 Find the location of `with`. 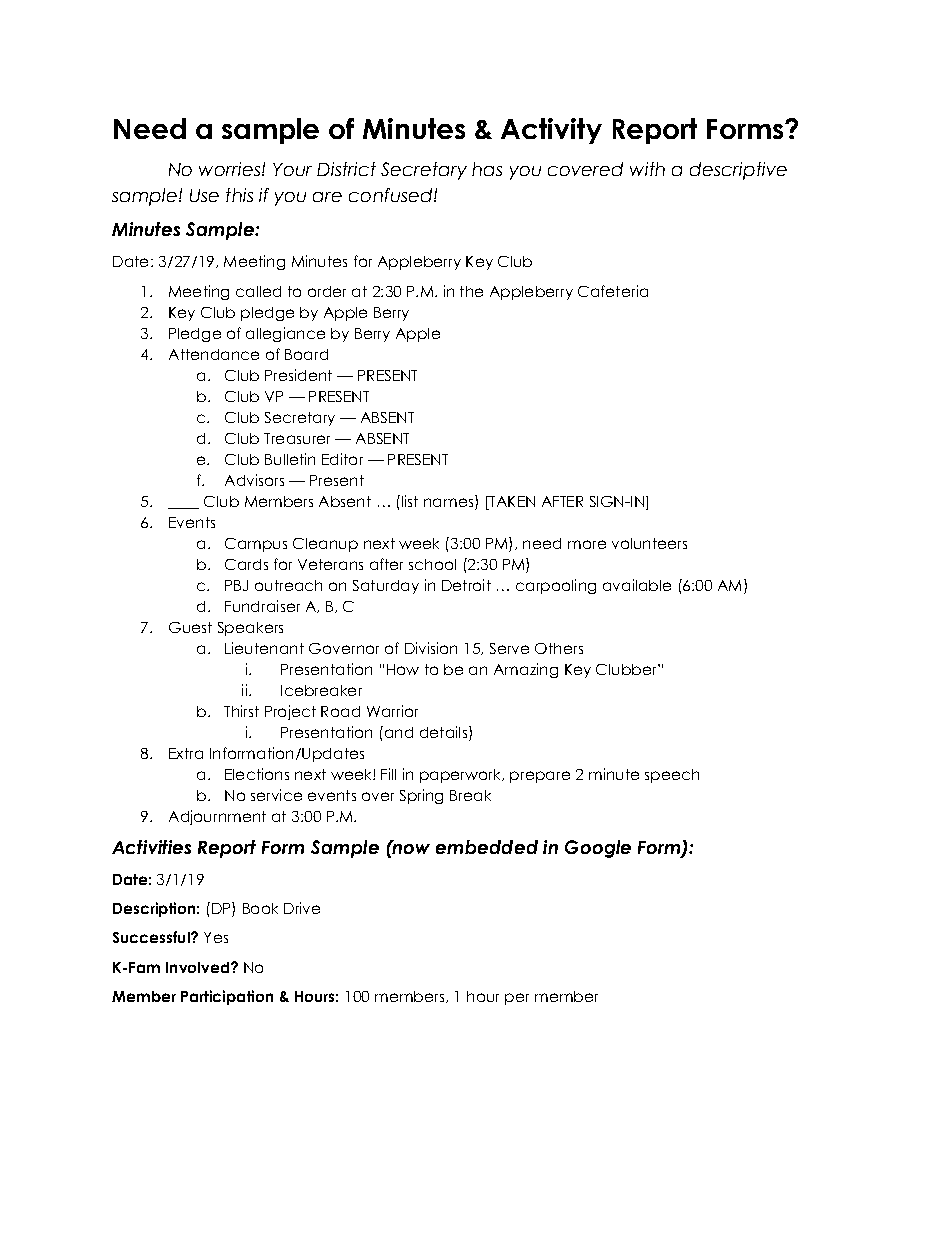

with is located at coordinates (647, 169).
